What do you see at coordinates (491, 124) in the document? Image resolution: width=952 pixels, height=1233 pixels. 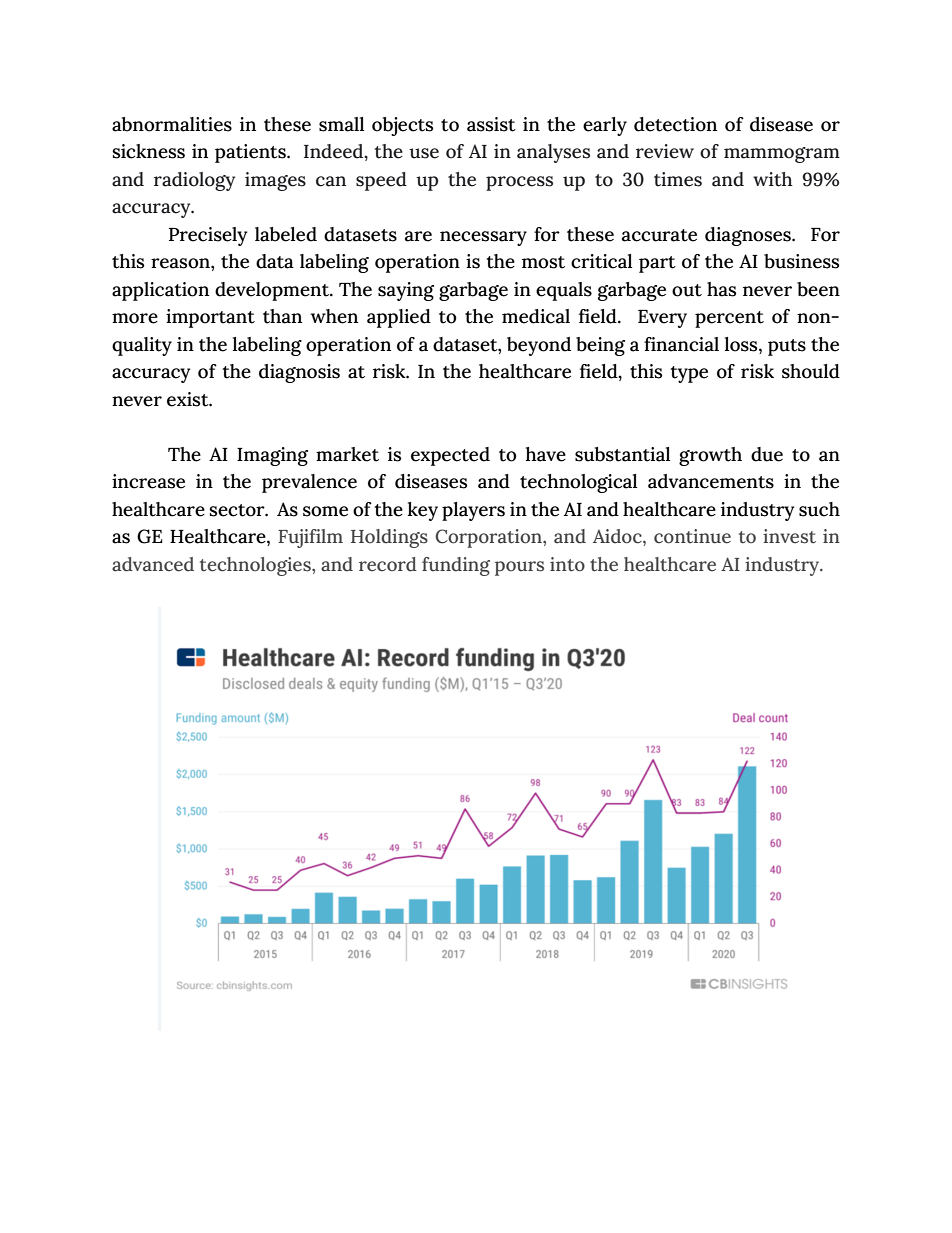 I see `assist` at bounding box center [491, 124].
